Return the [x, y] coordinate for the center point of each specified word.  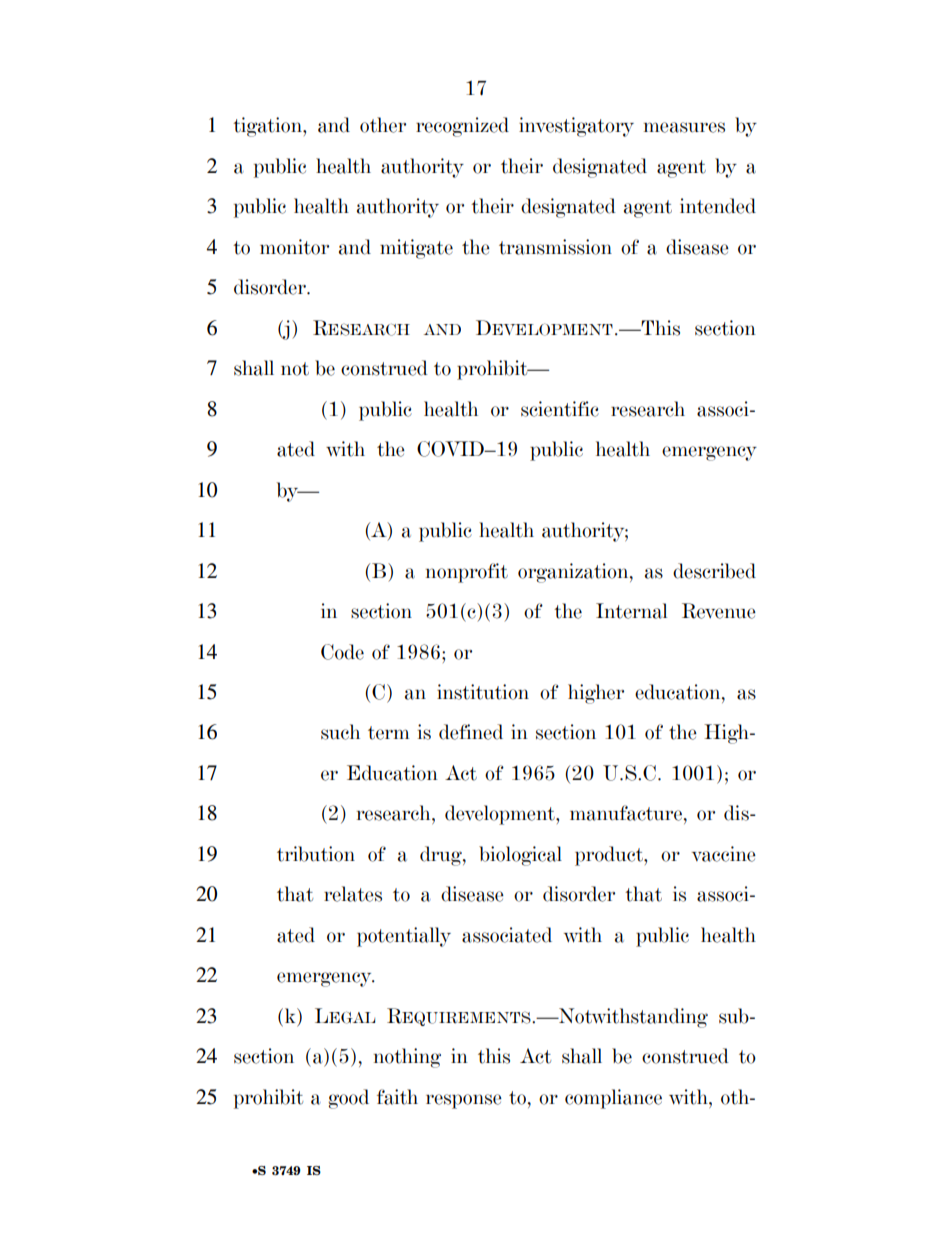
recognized [462, 127]
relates [353, 894]
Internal [631, 611]
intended [718, 206]
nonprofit [467, 573]
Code [342, 652]
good [348, 1099]
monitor [294, 247]
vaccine [724, 854]
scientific [560, 409]
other [383, 125]
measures [684, 127]
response [464, 1101]
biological [520, 856]
